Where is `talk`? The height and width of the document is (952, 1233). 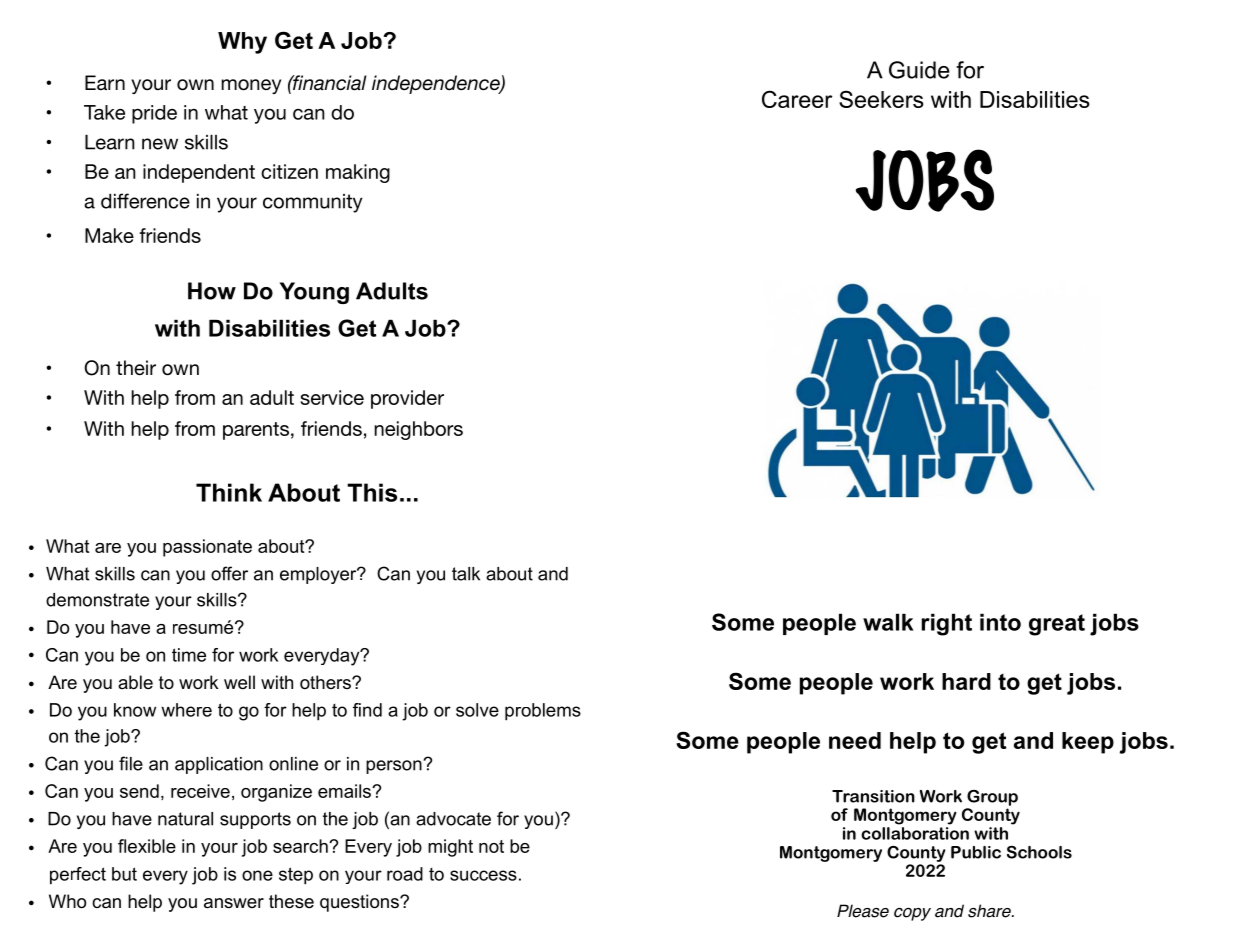 talk is located at coordinates (466, 574).
